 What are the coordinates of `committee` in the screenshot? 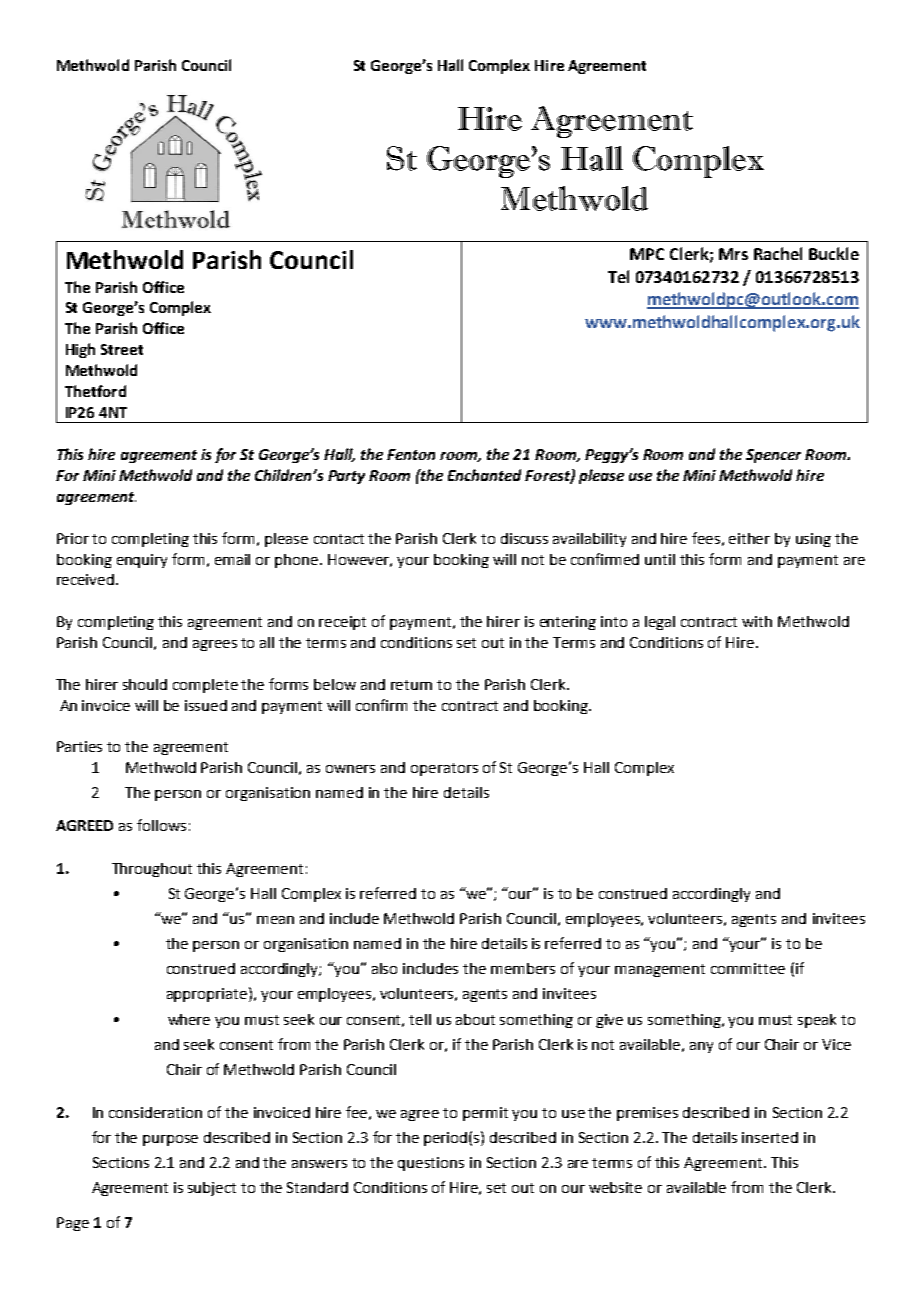 It's located at (748, 968).
